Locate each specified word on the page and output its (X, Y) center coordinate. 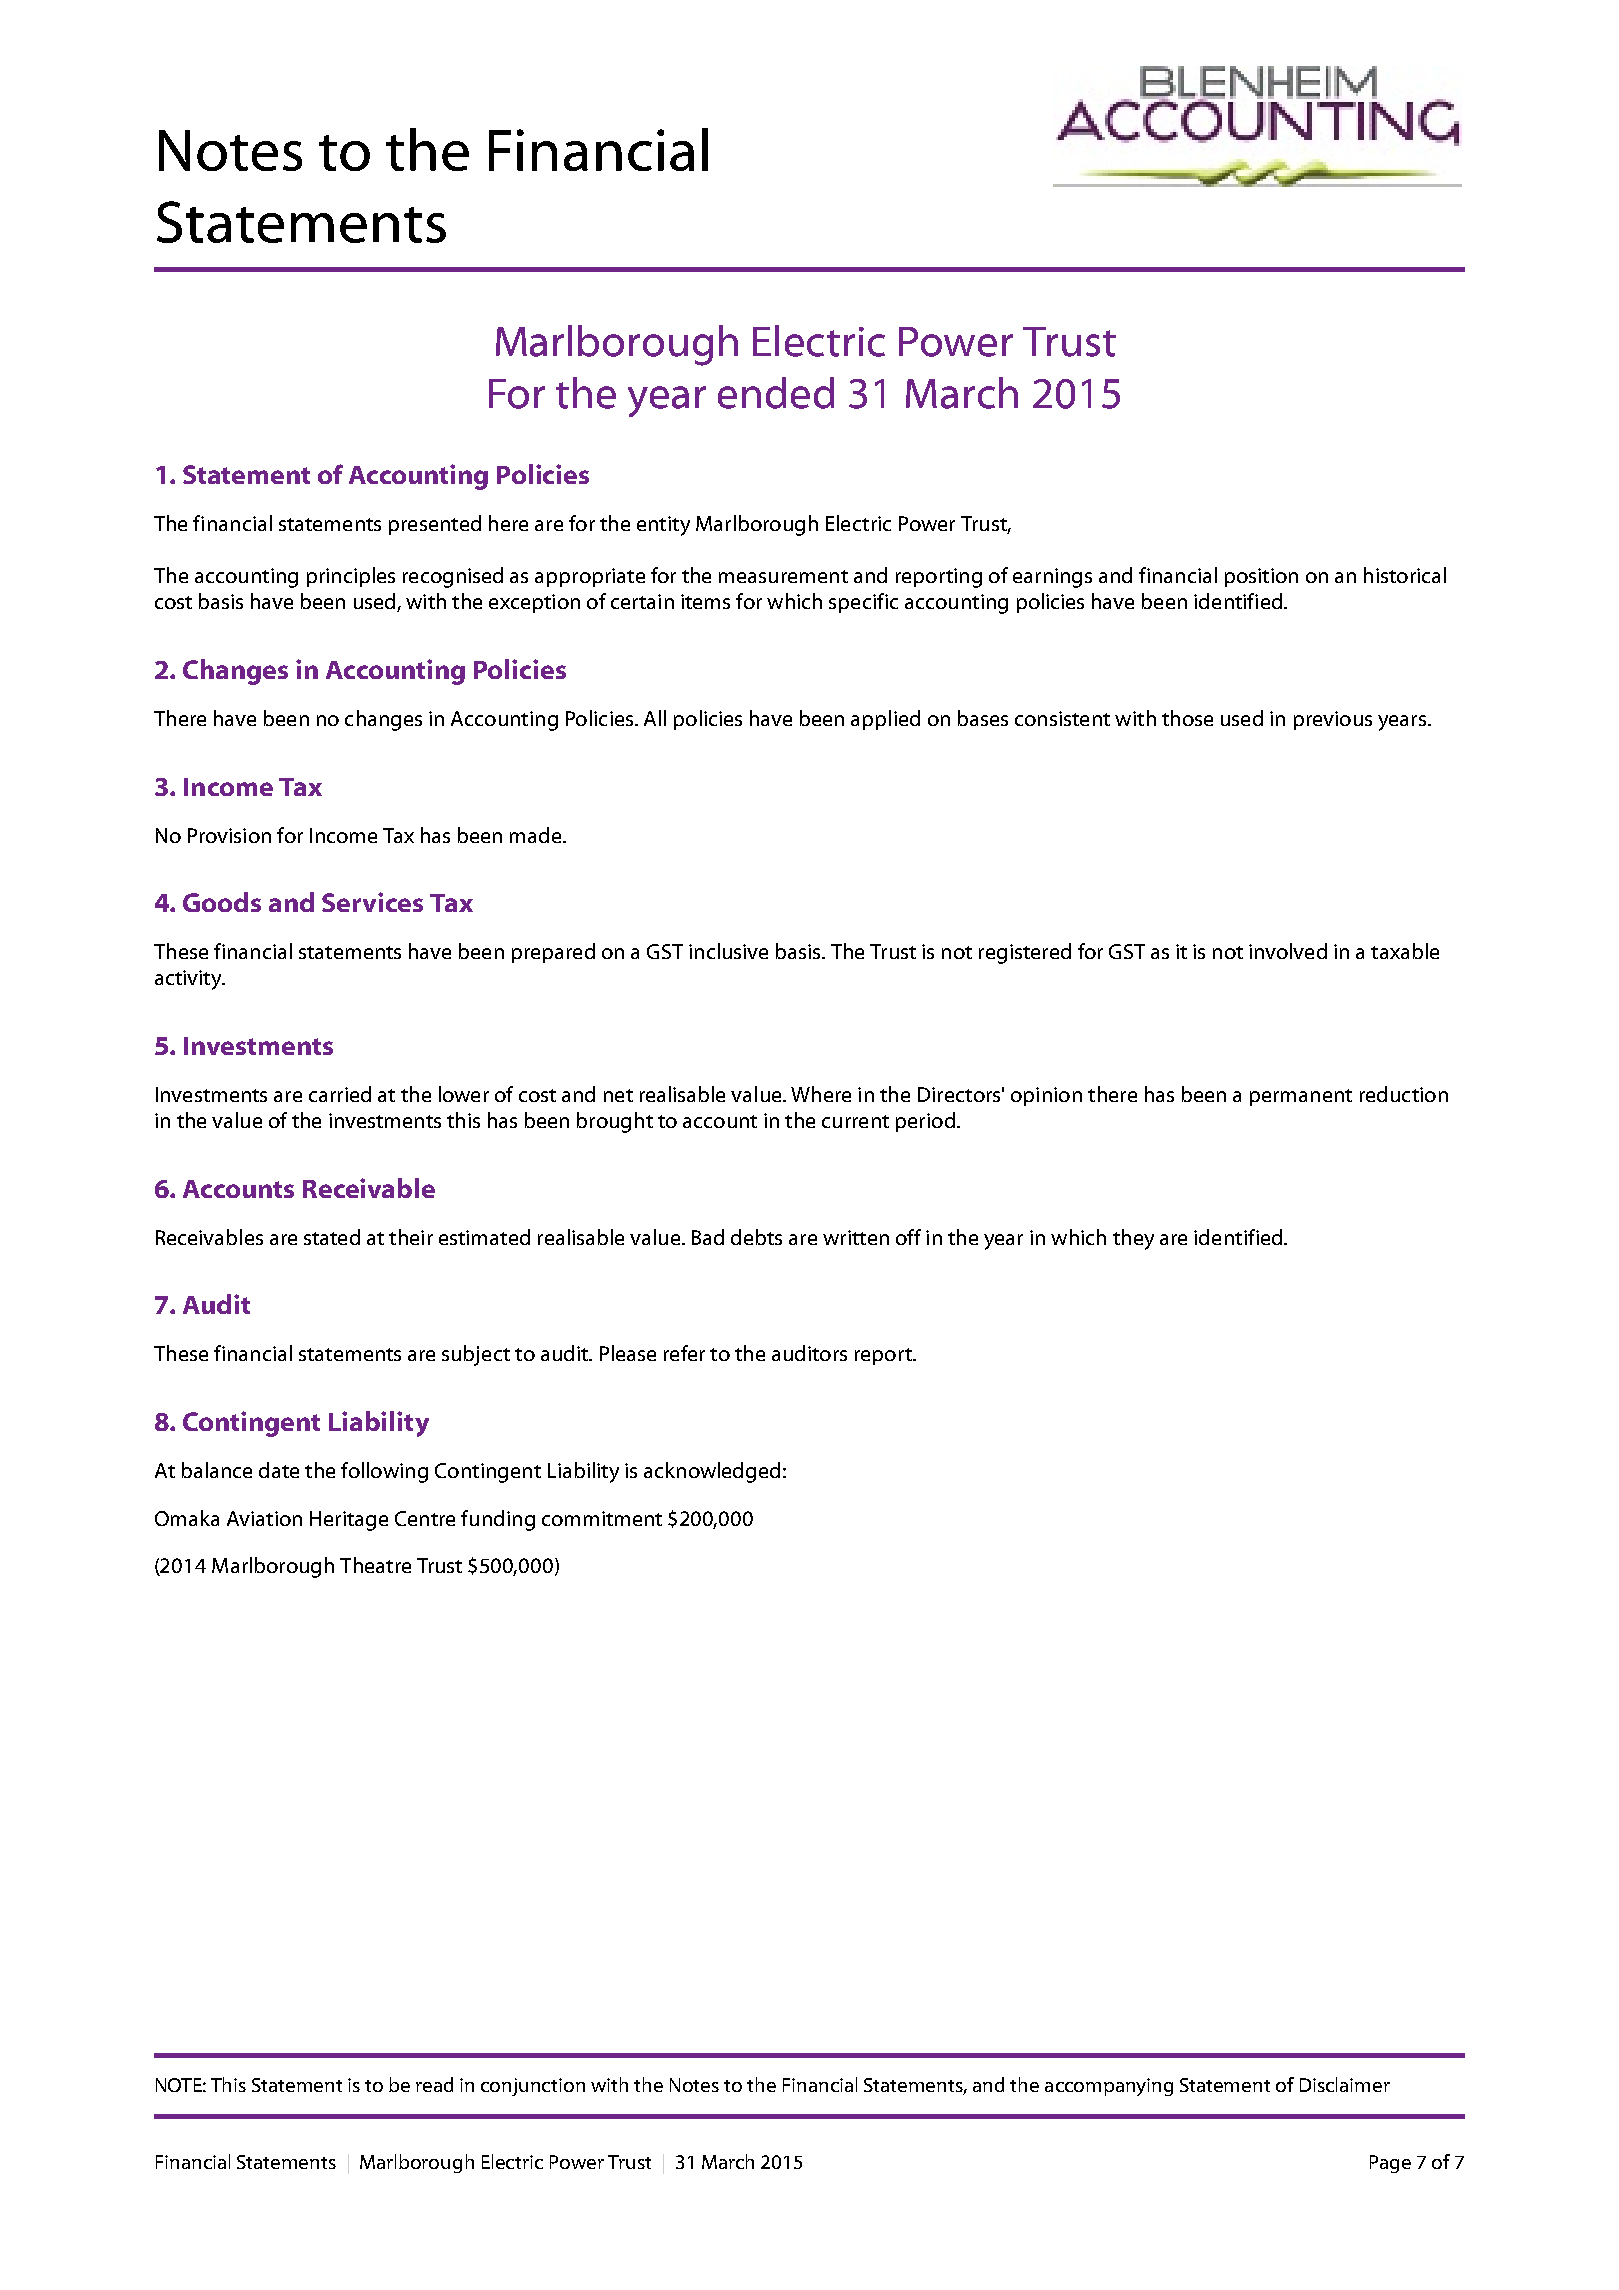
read (434, 2084)
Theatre (375, 1565)
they (1133, 1239)
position (1261, 577)
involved (1288, 951)
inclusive (728, 951)
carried (340, 1094)
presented (435, 525)
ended (776, 393)
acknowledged (712, 1472)
